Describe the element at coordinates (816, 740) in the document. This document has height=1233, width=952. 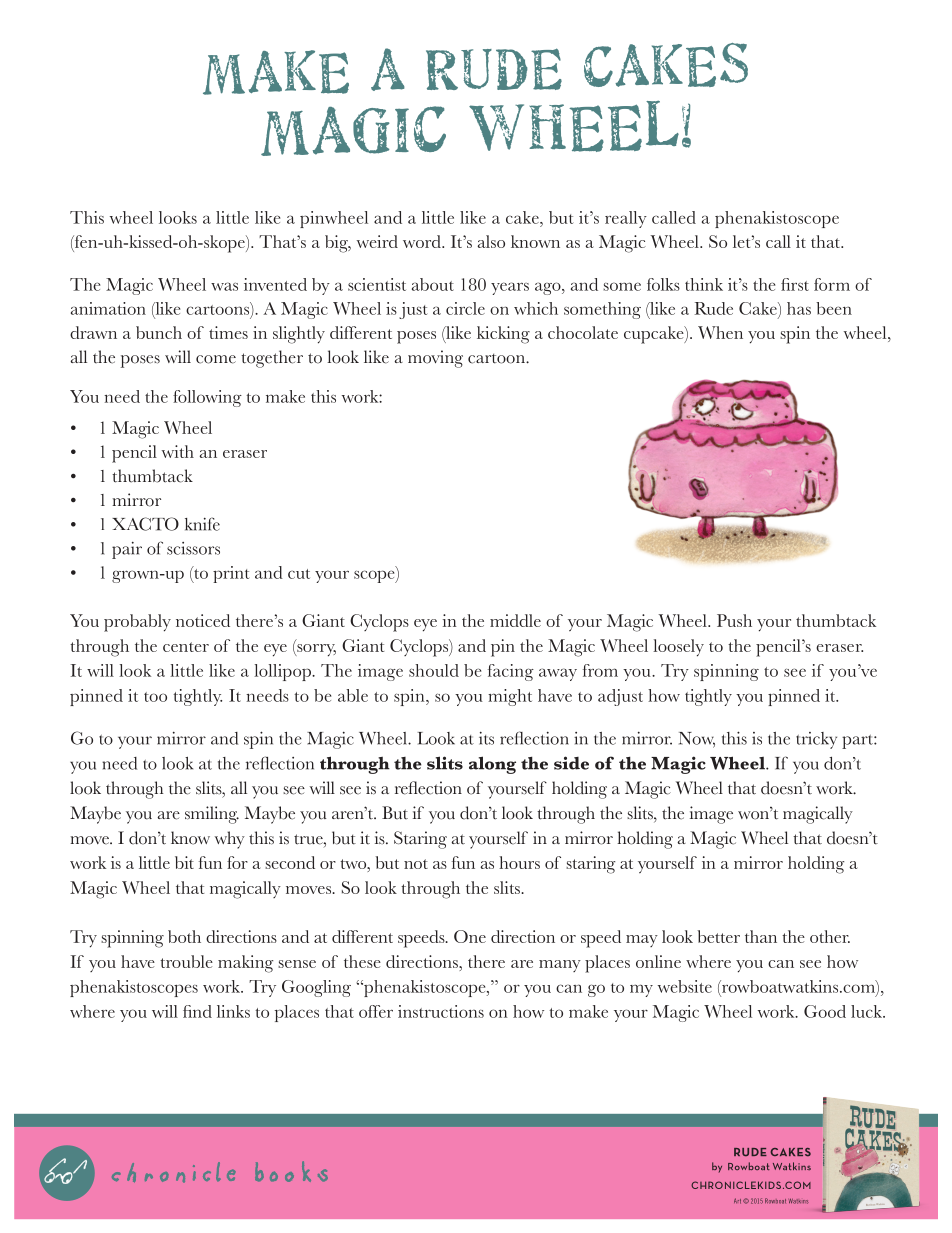
I see `tricky` at that location.
